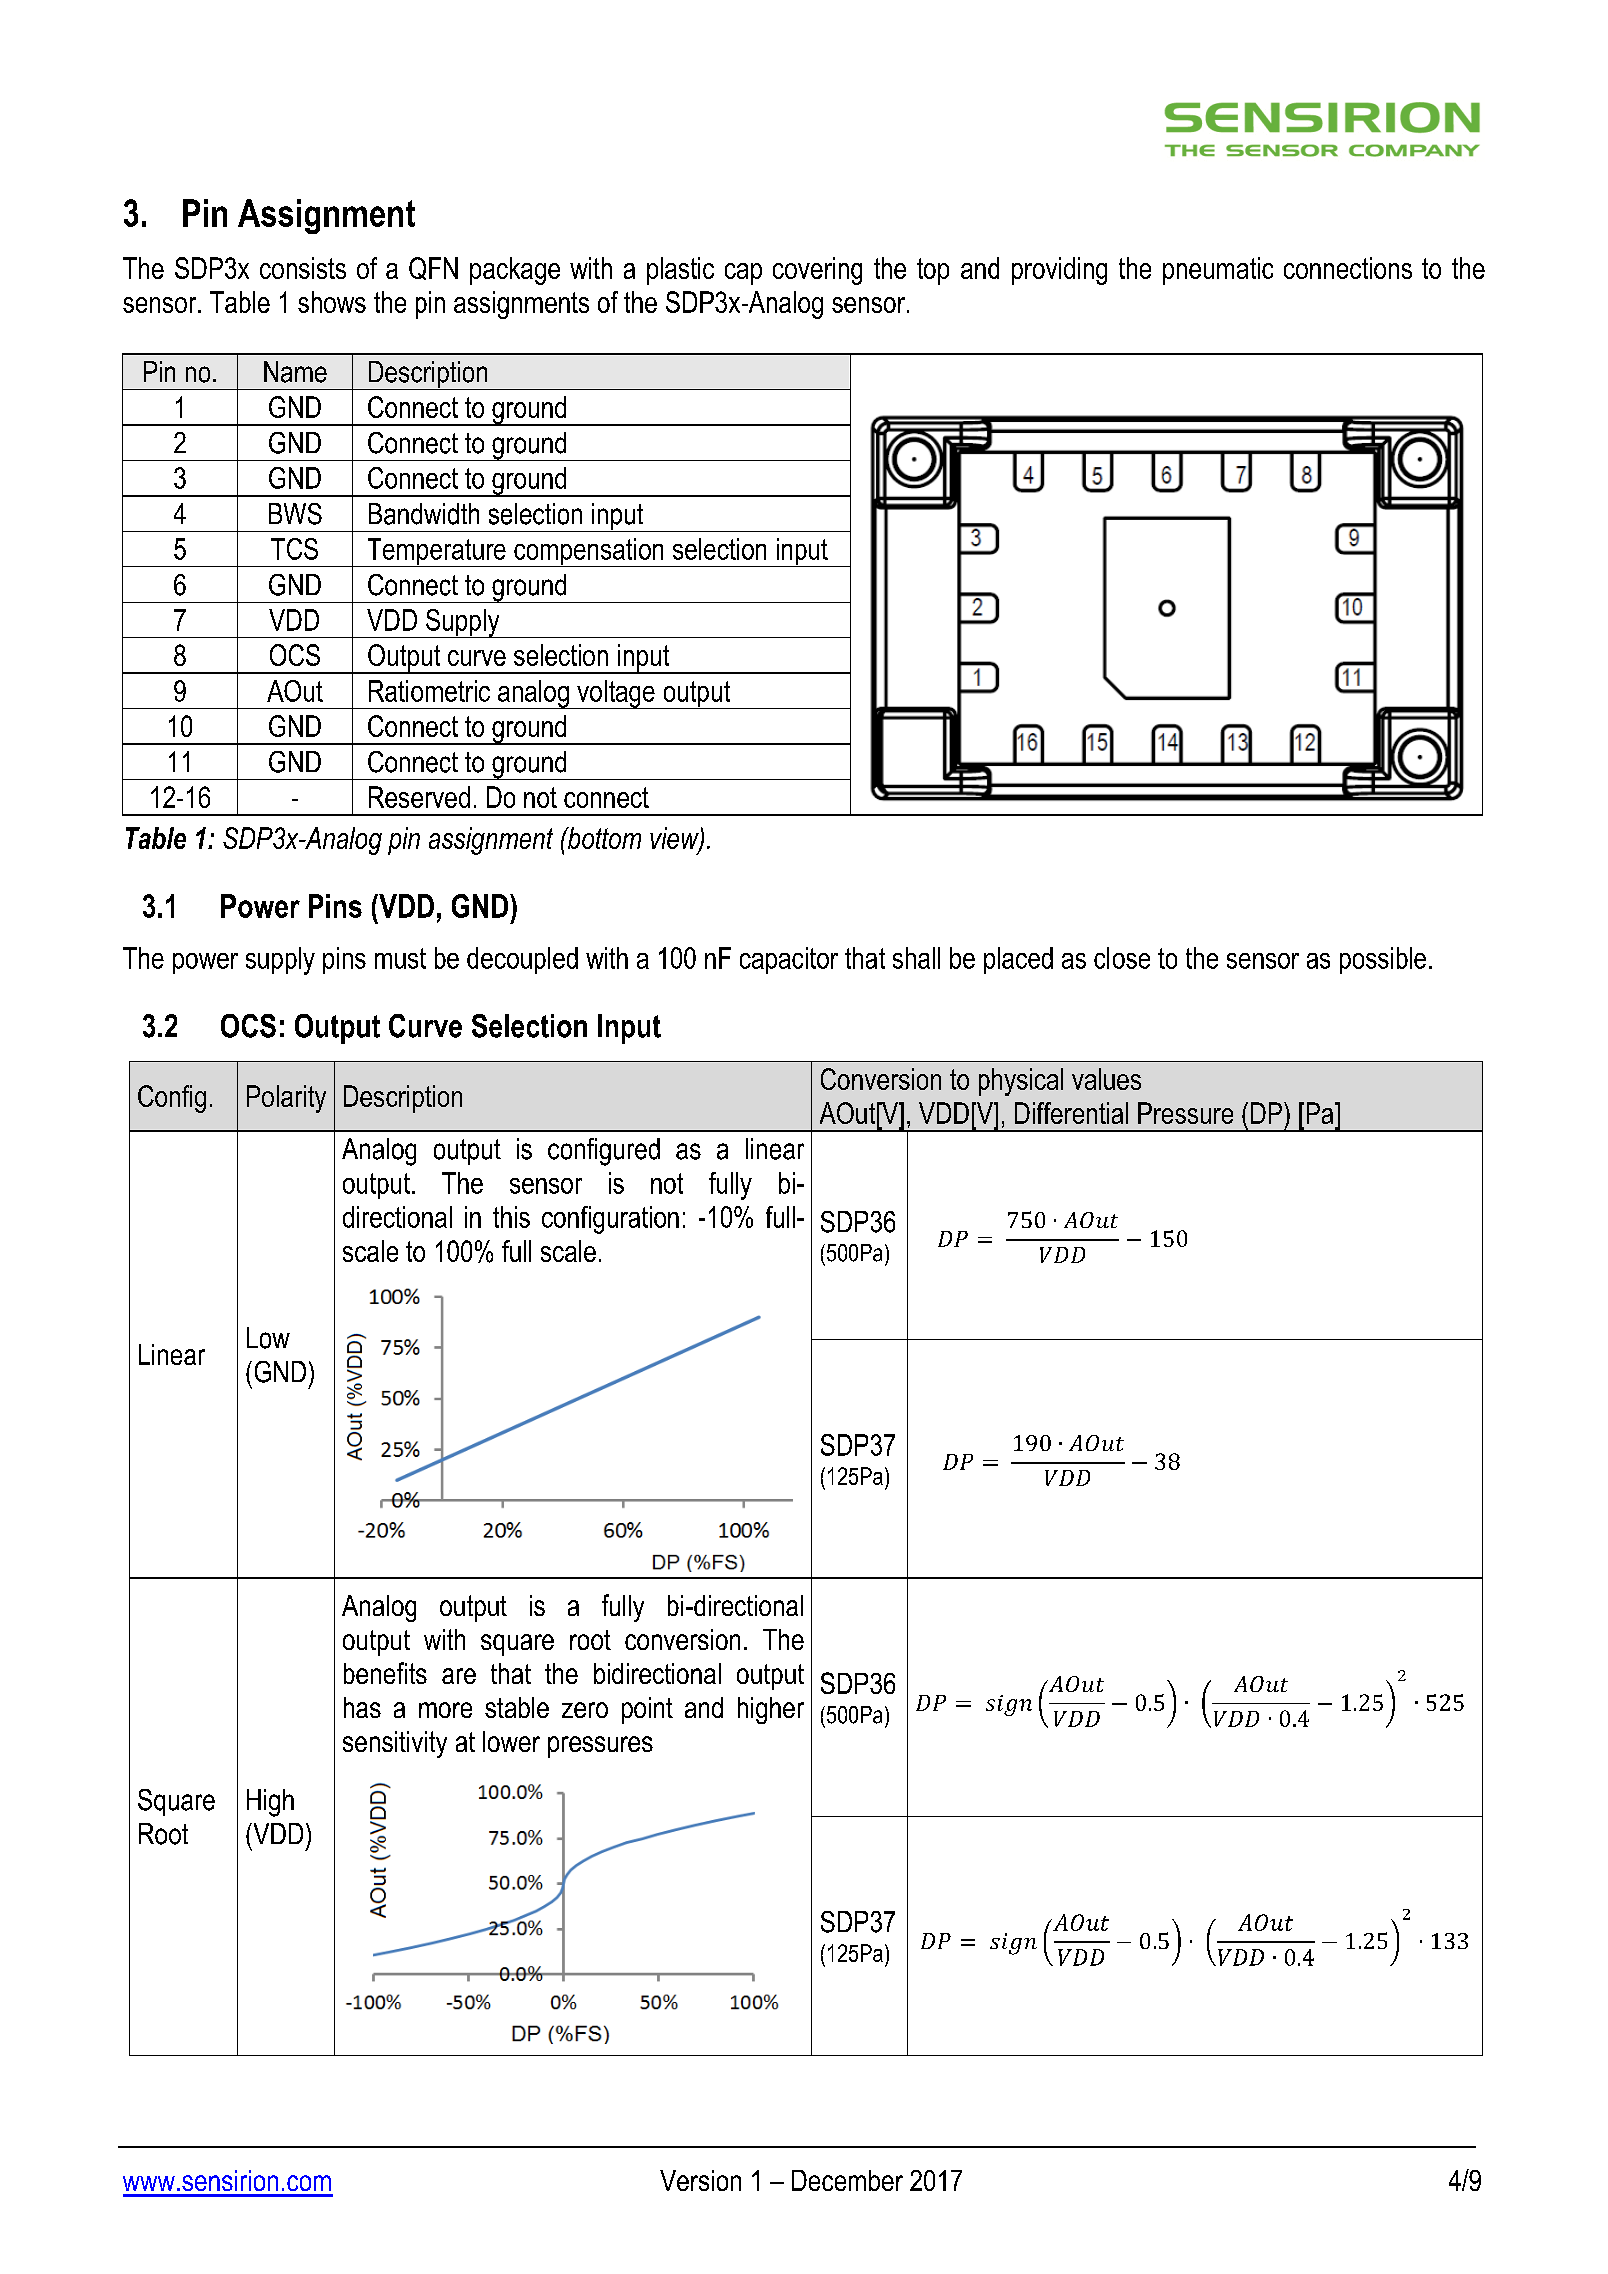 The height and width of the screenshot is (2274, 1608). I want to click on point, so click(647, 1710).
